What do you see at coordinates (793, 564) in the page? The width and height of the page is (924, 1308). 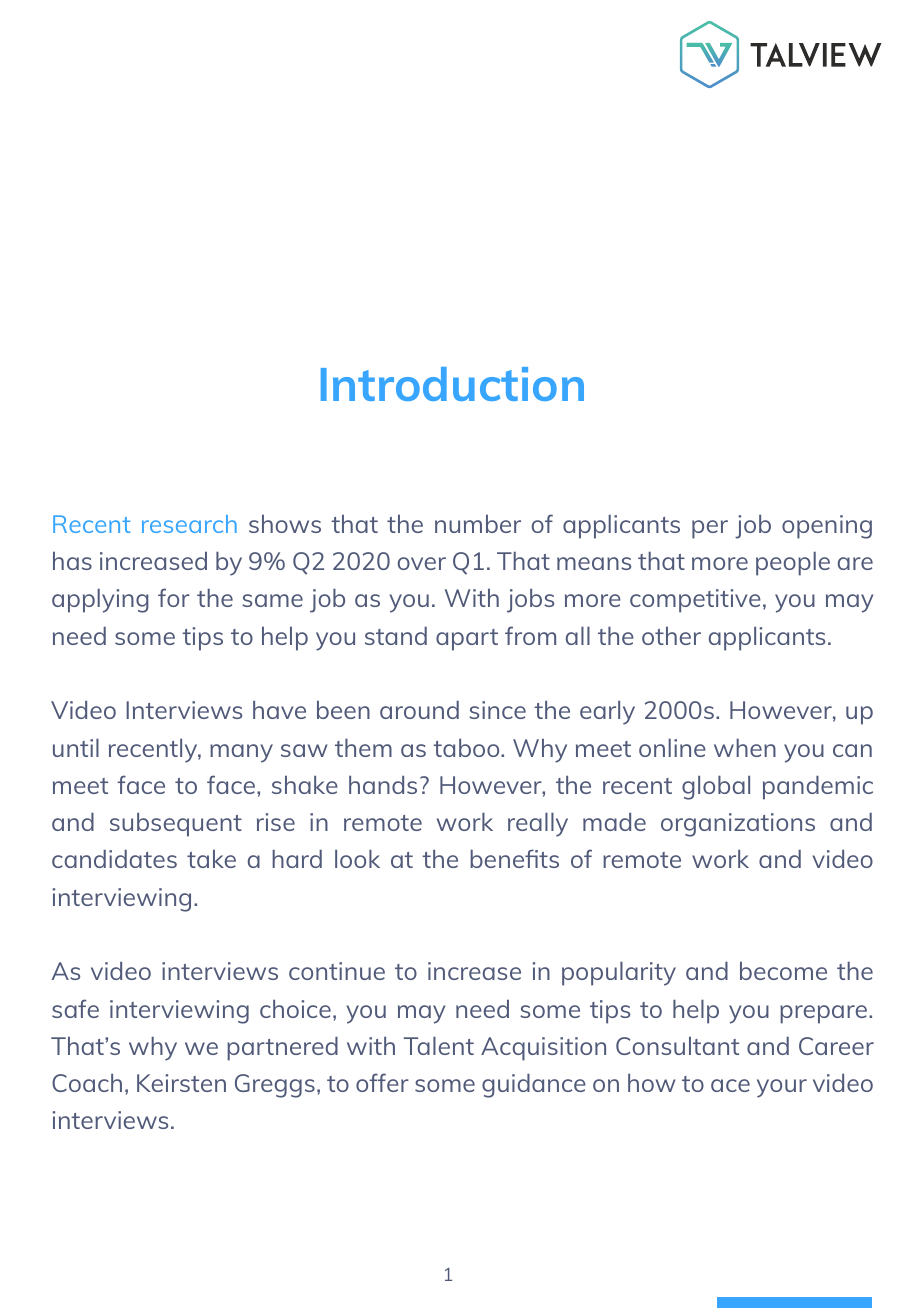 I see `people` at bounding box center [793, 564].
